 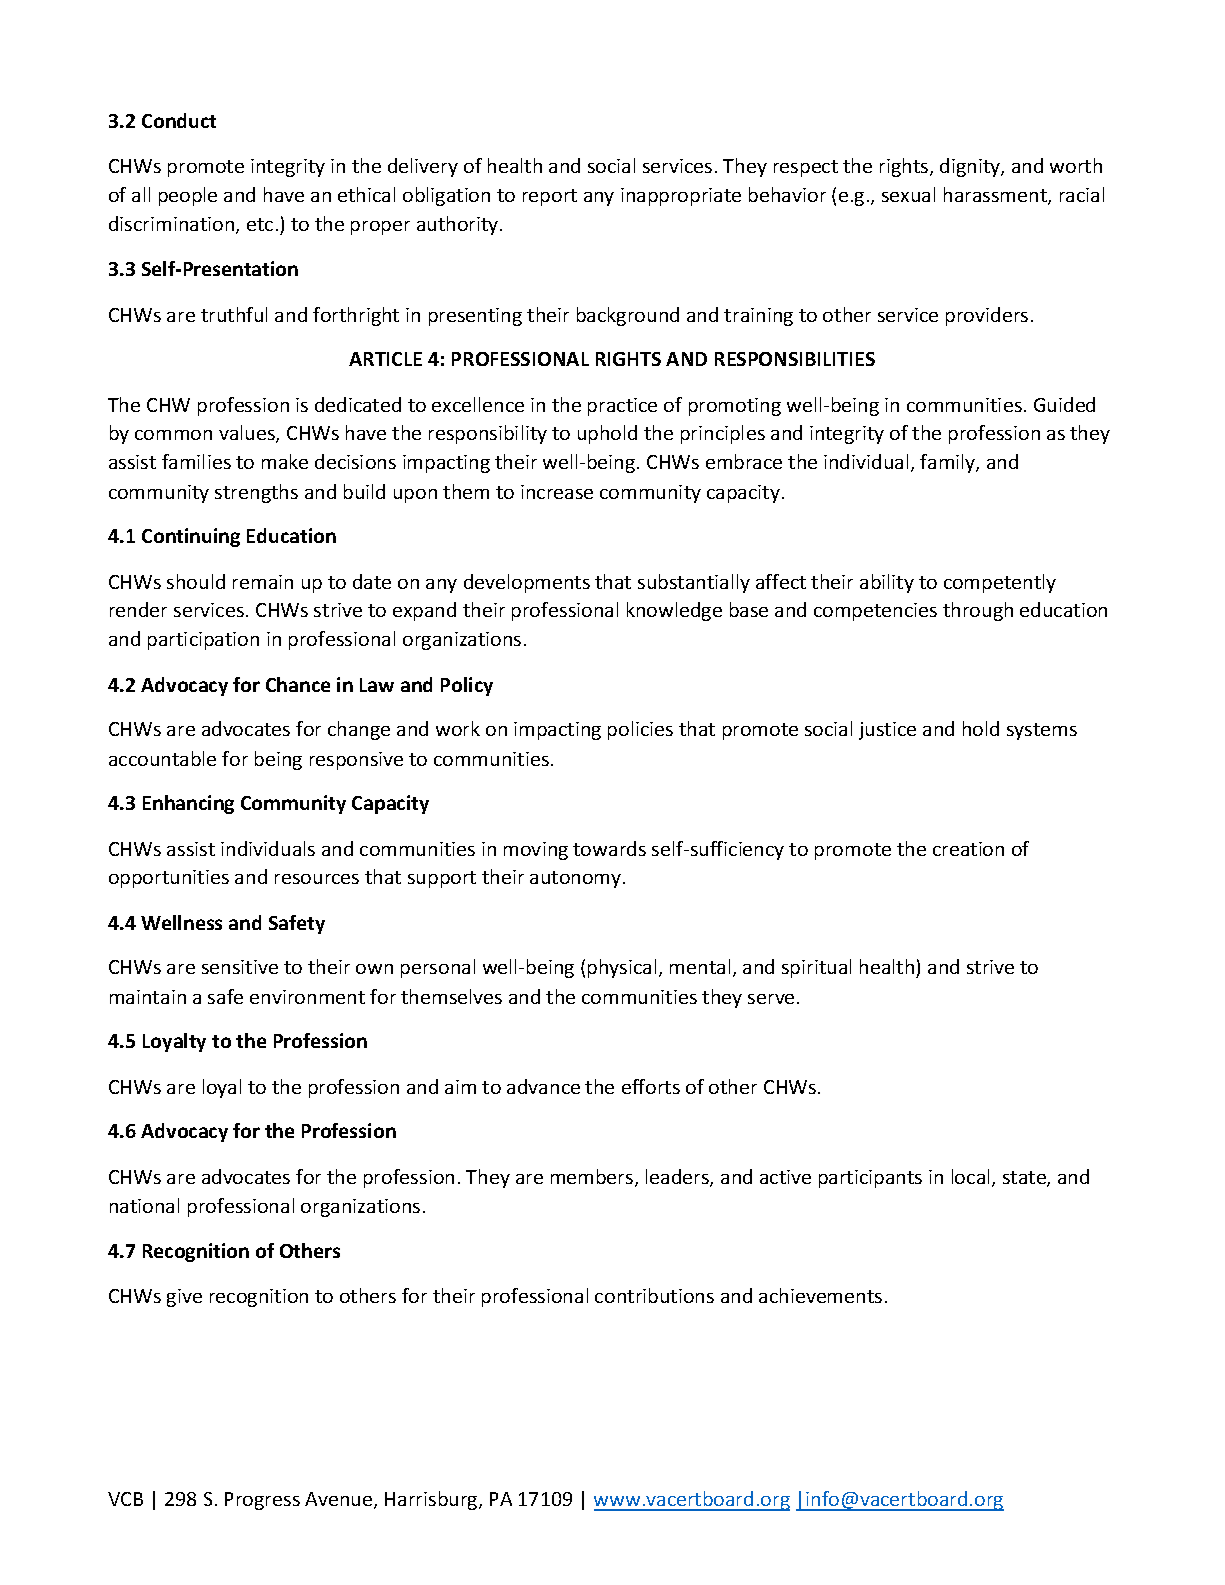 What do you see at coordinates (262, 1501) in the screenshot?
I see `Progress` at bounding box center [262, 1501].
